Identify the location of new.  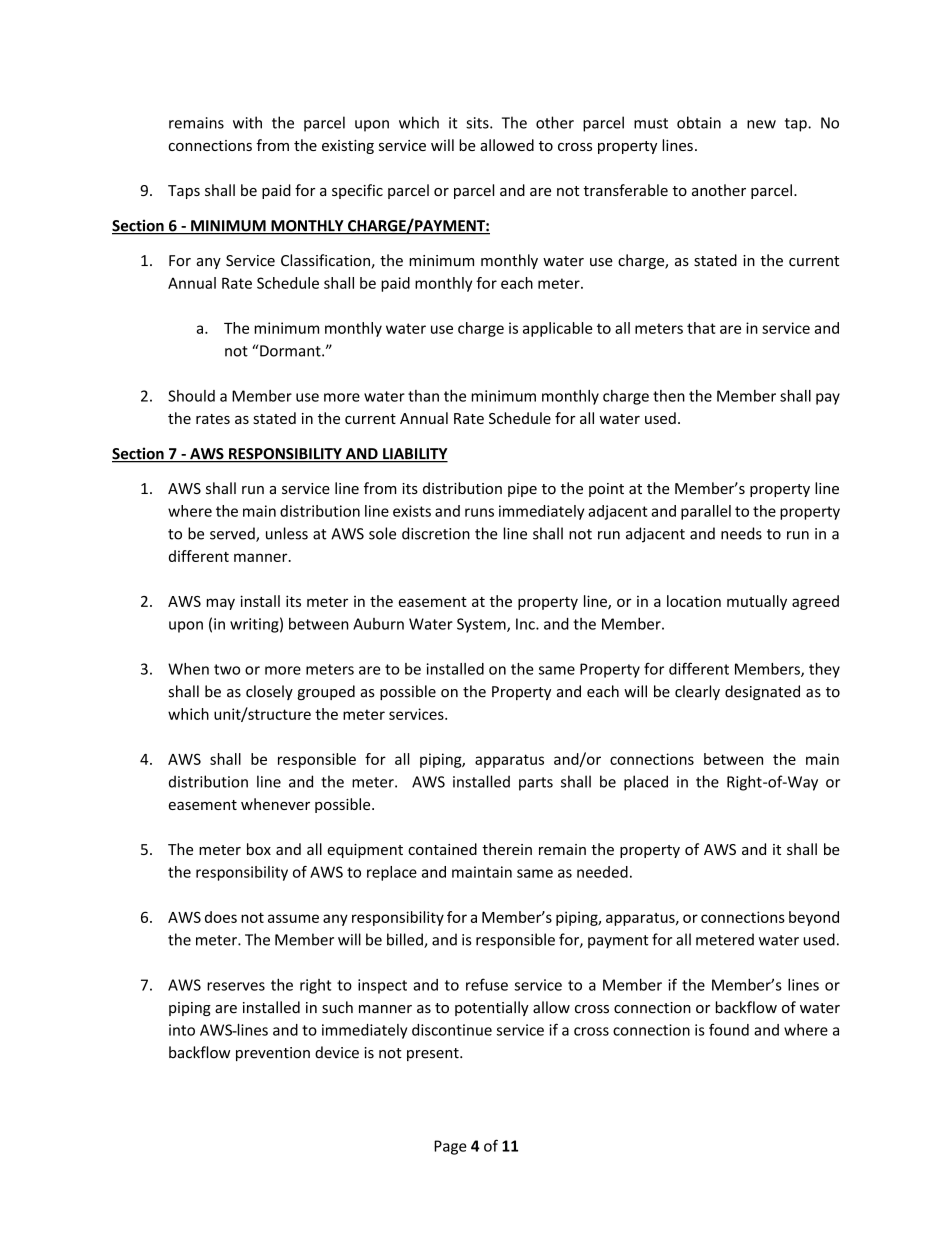
(761, 124).
